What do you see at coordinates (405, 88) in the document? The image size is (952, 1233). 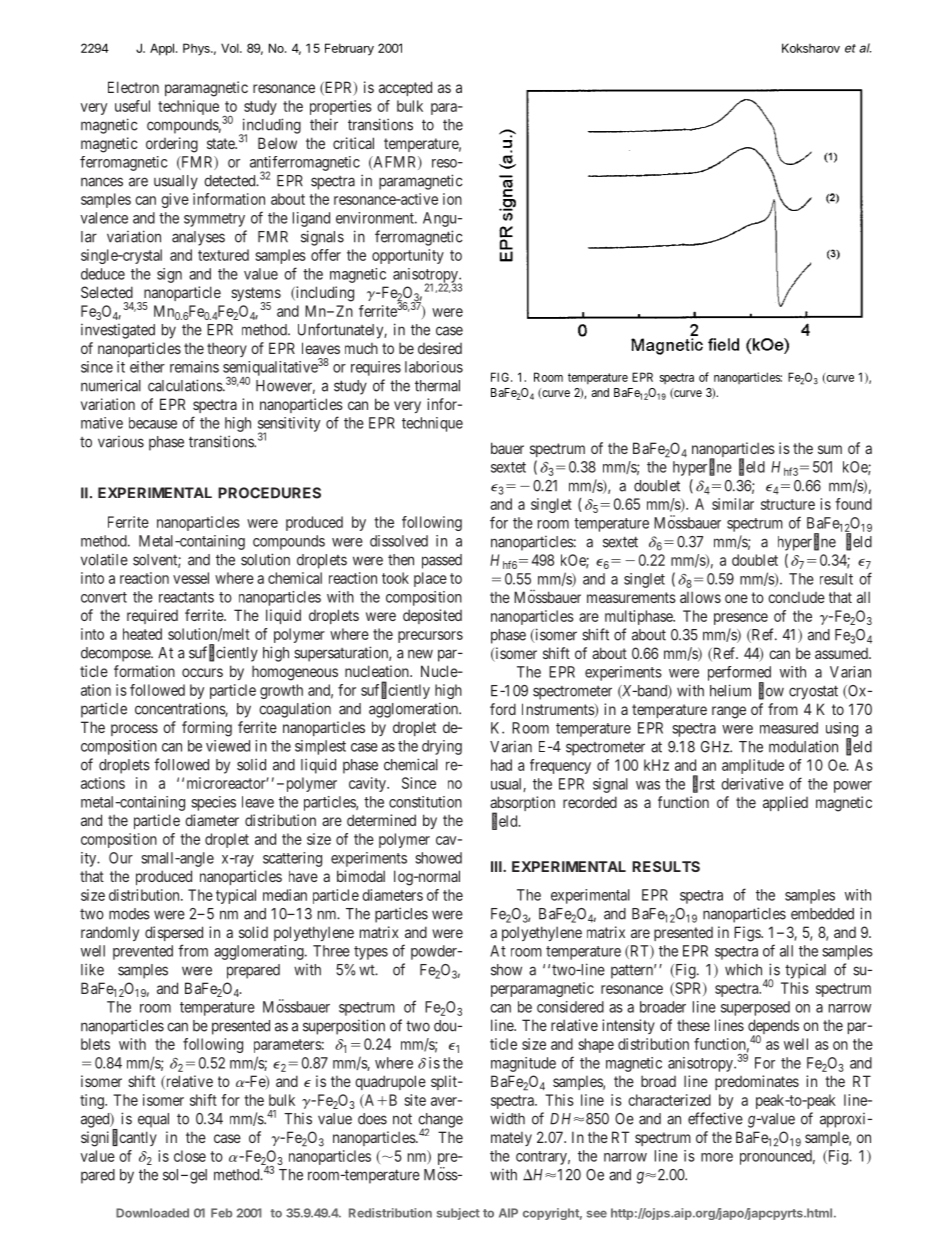 I see `accepted` at bounding box center [405, 88].
